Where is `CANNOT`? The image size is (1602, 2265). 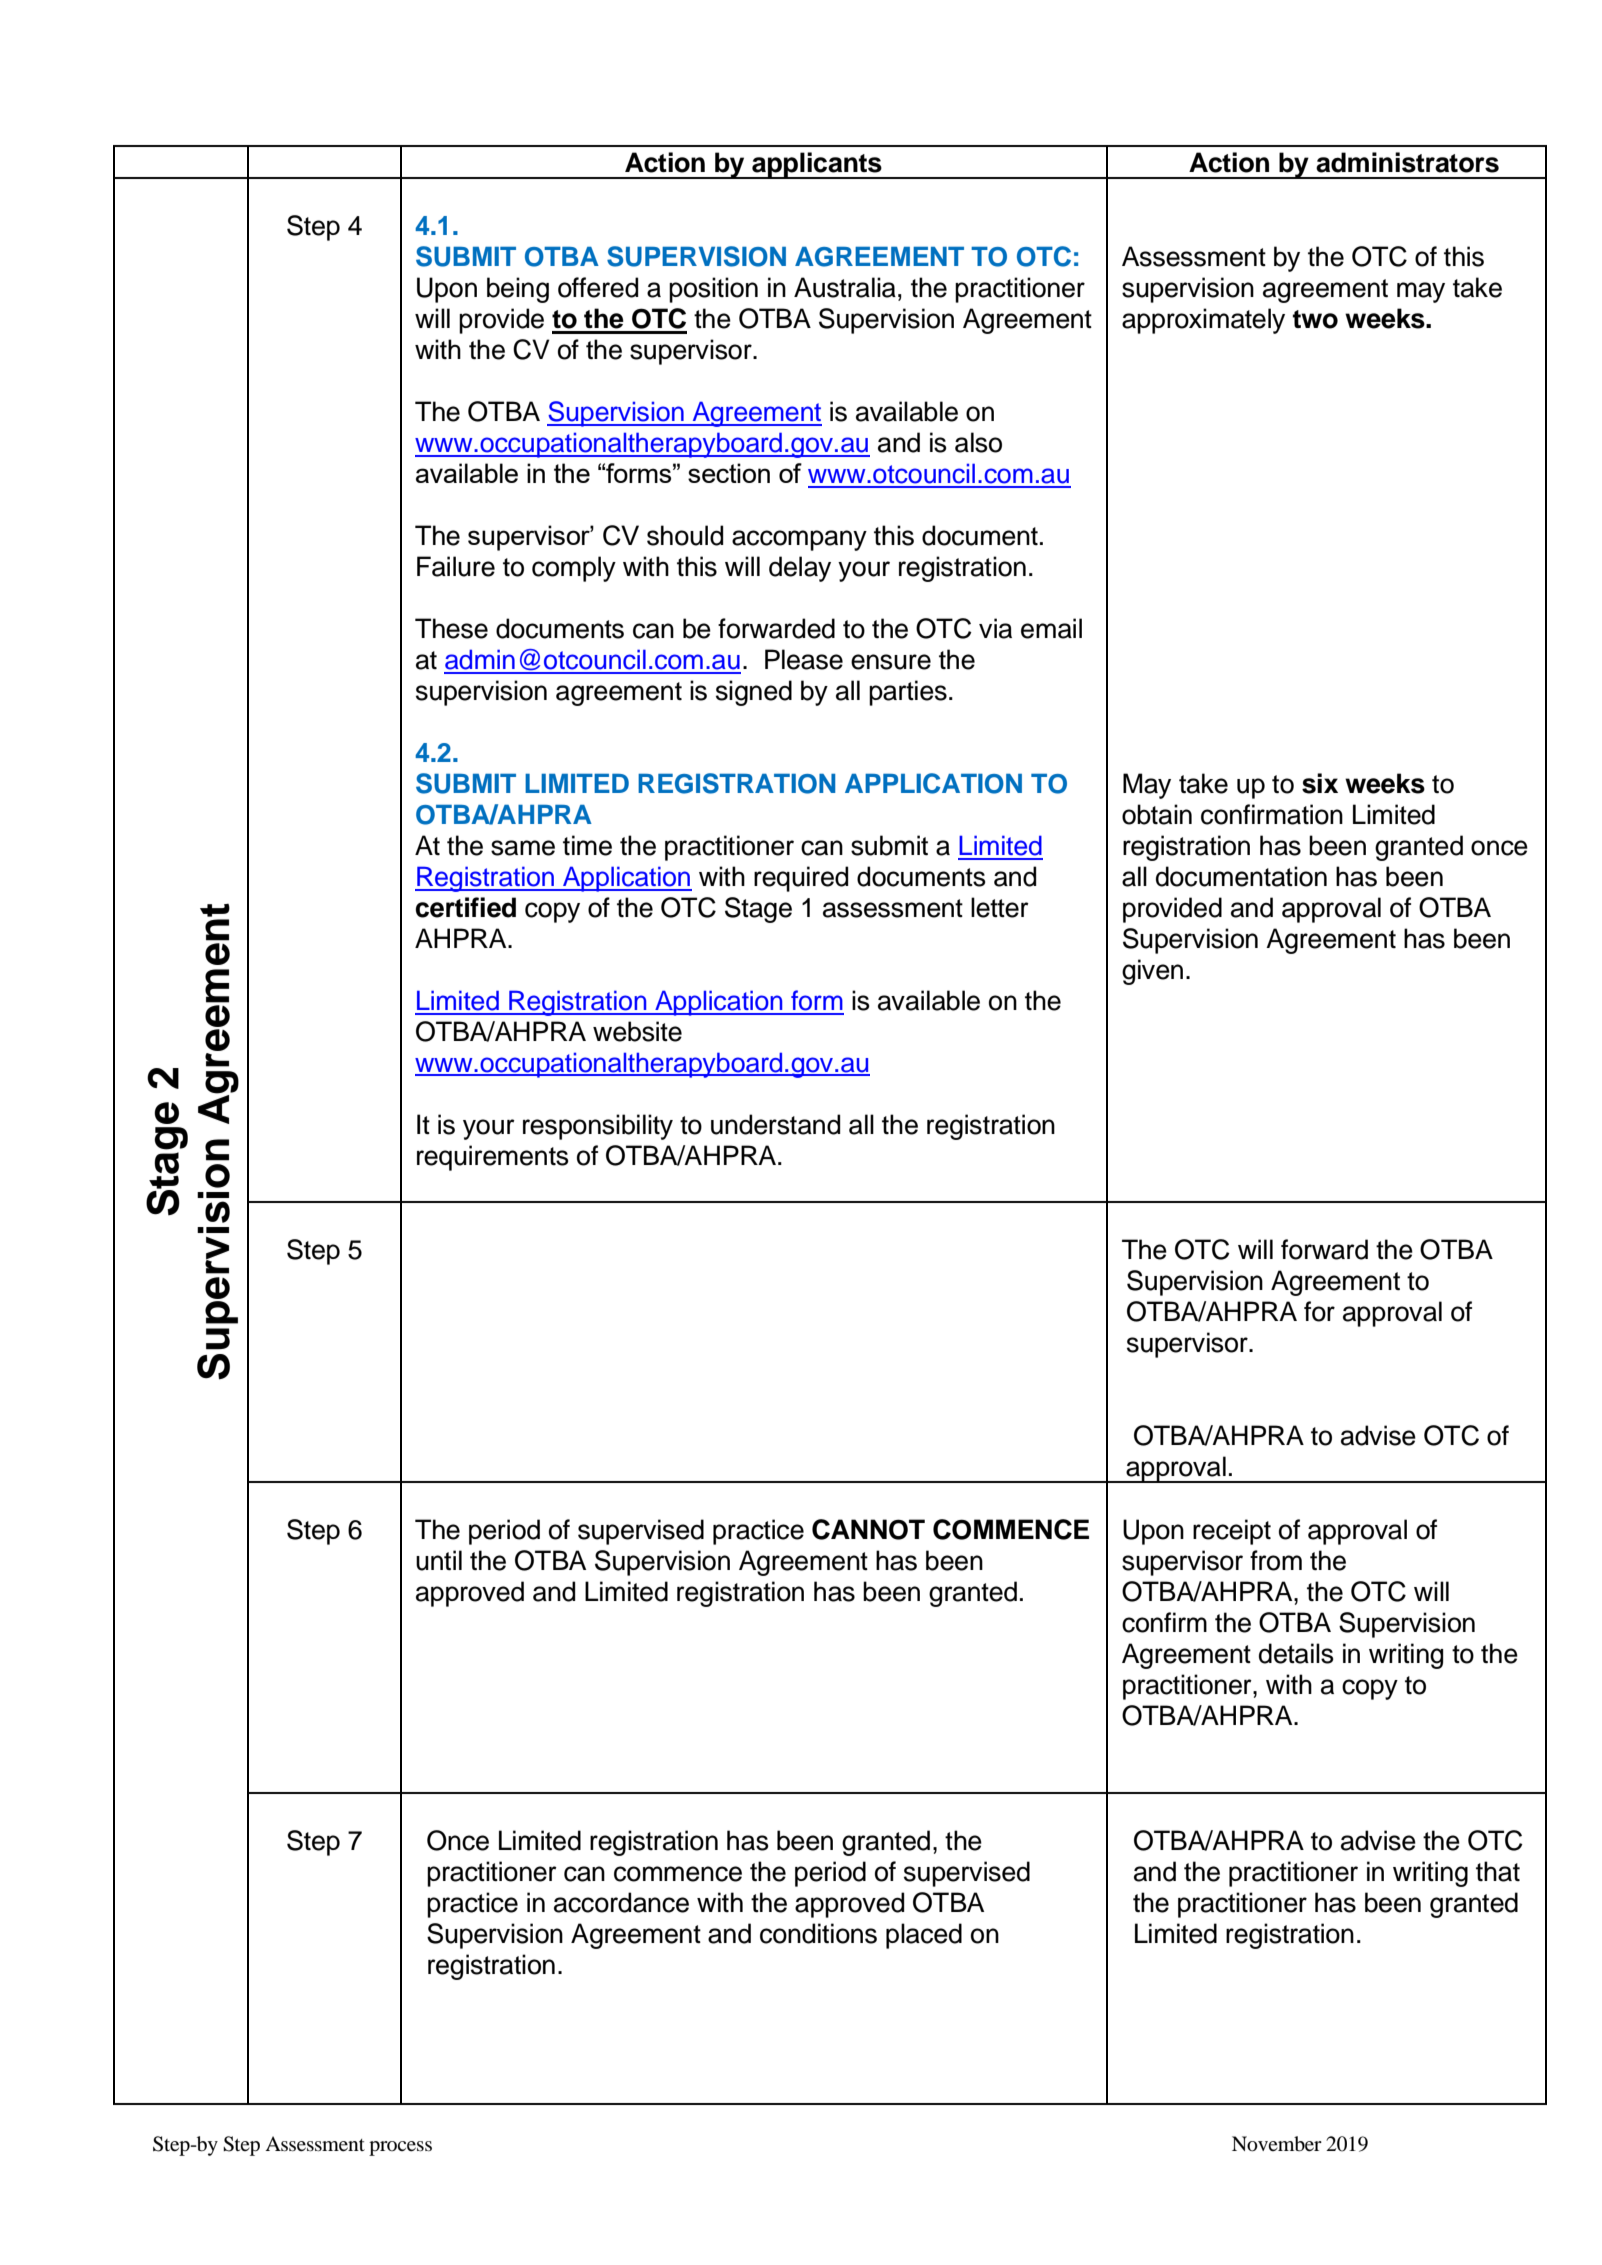 CANNOT is located at coordinates (868, 1529).
